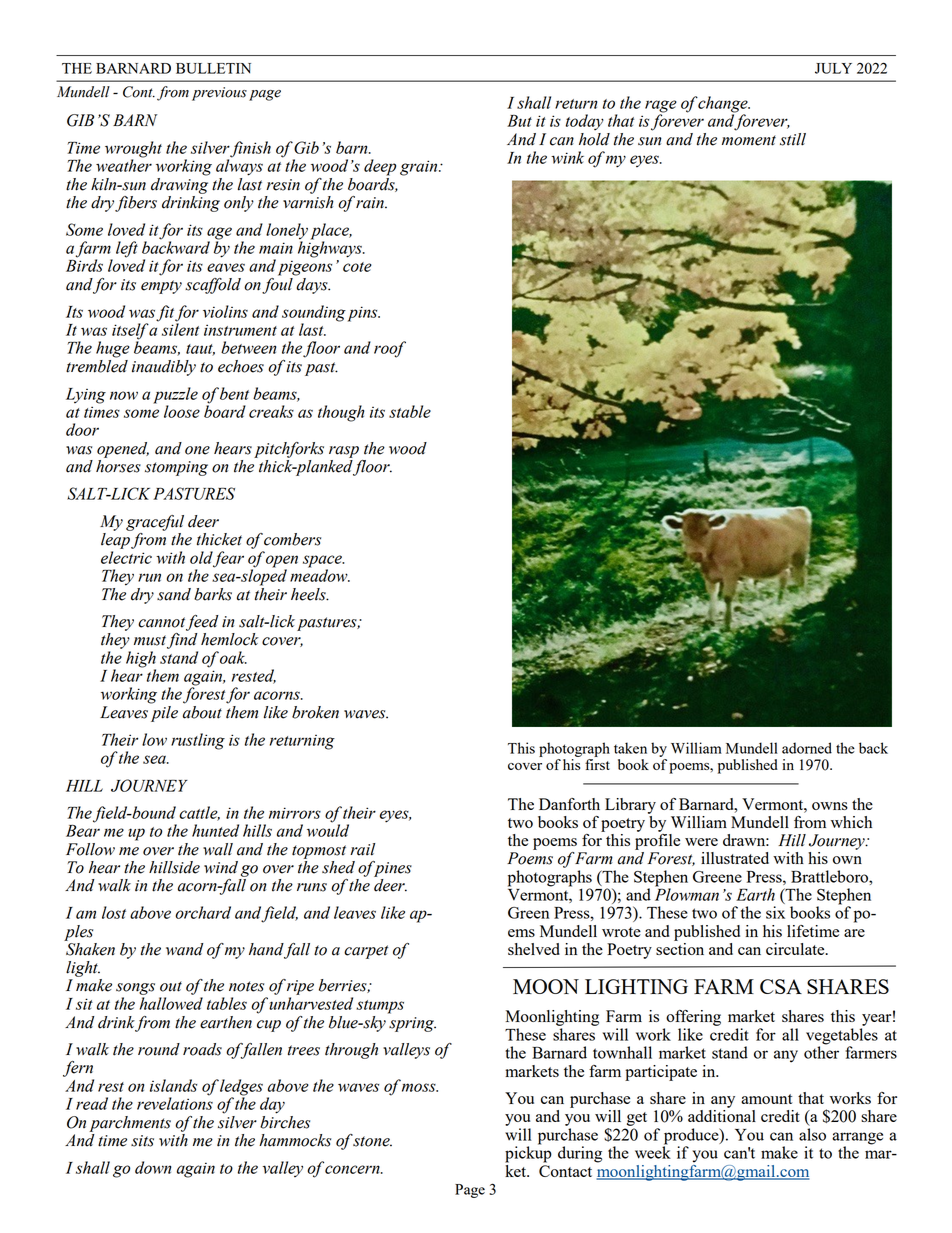  Describe the element at coordinates (519, 121) in the image. I see `But` at that location.
